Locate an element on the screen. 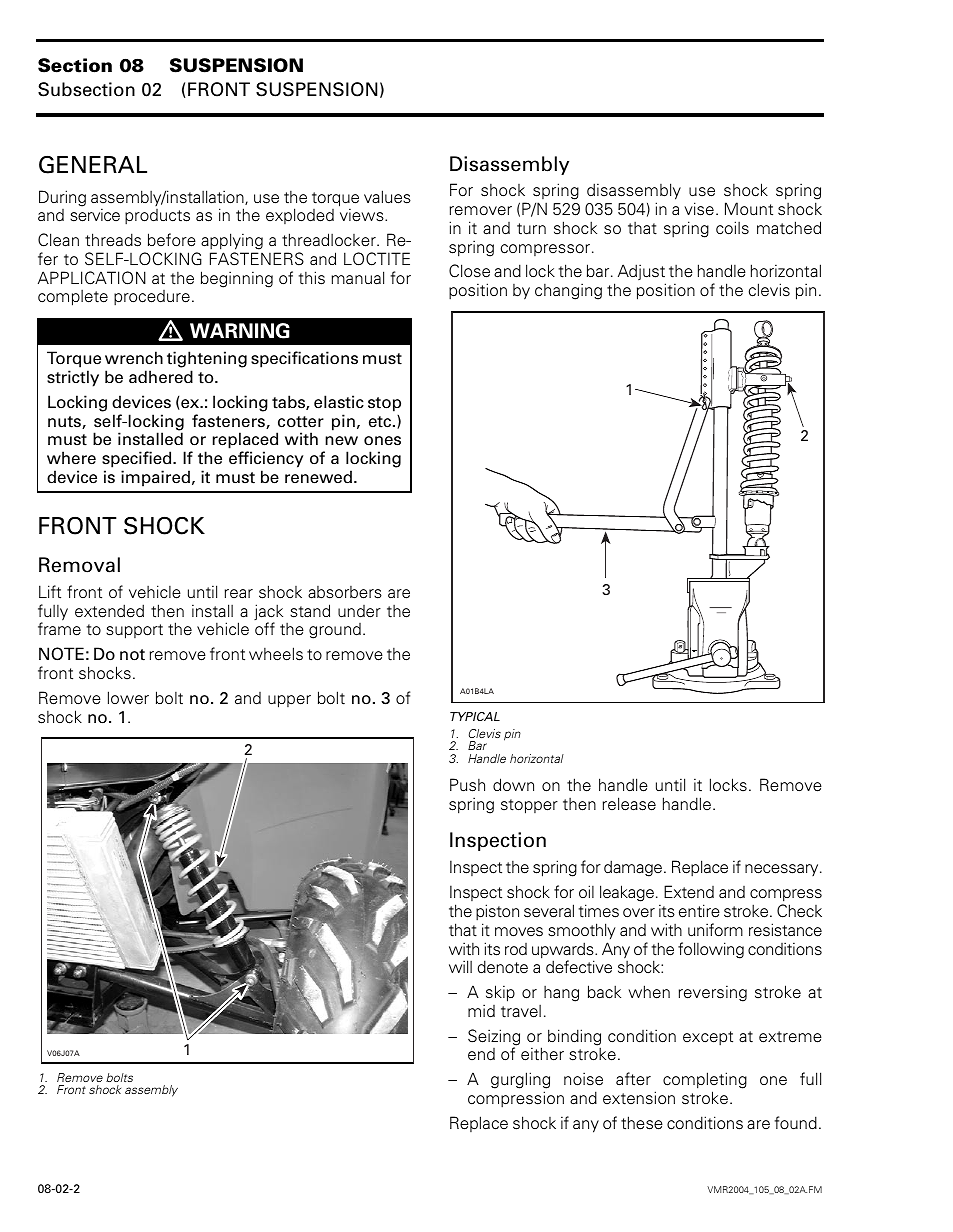  Seizing is located at coordinates (494, 1038).
